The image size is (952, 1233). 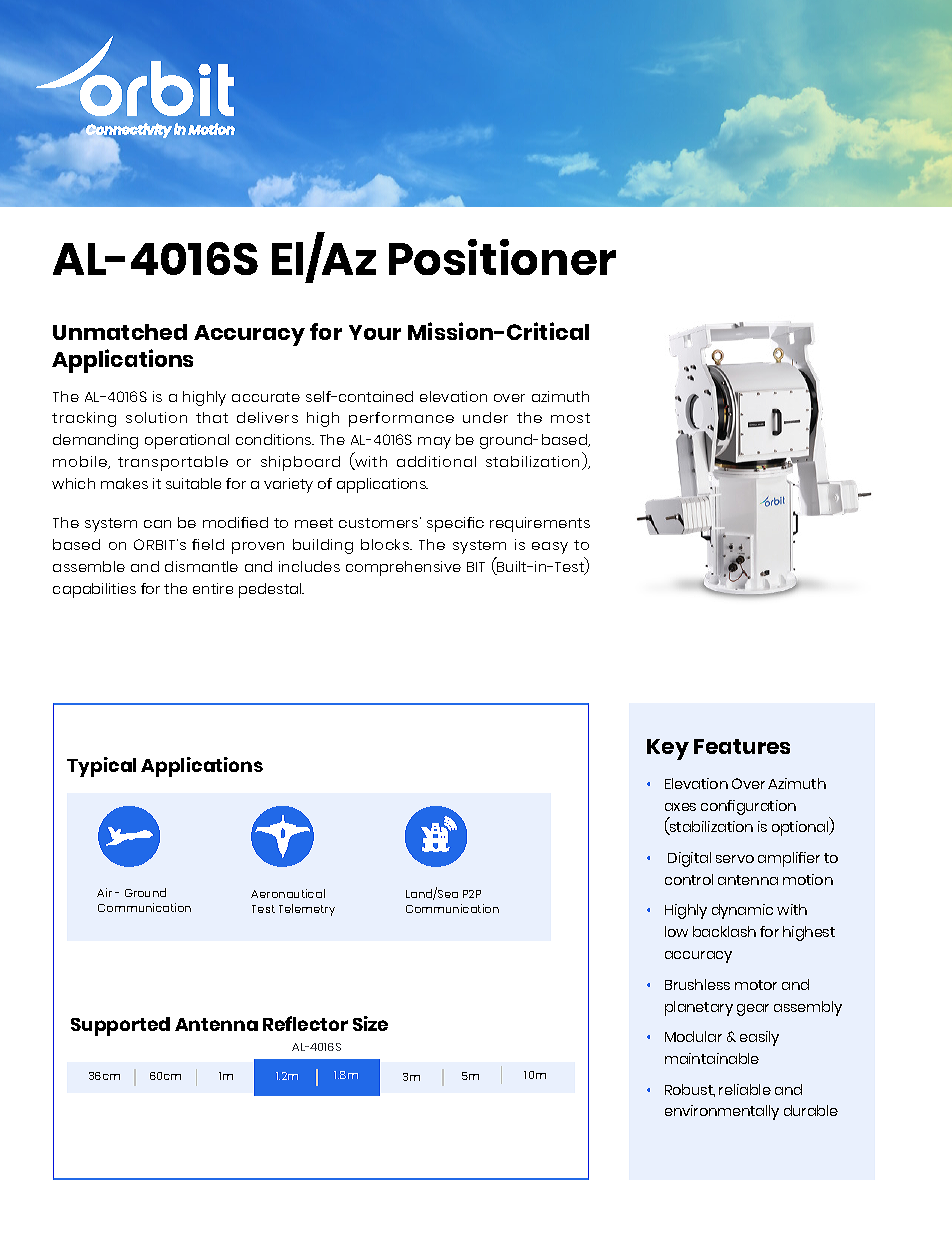 I want to click on easy, so click(x=550, y=548).
